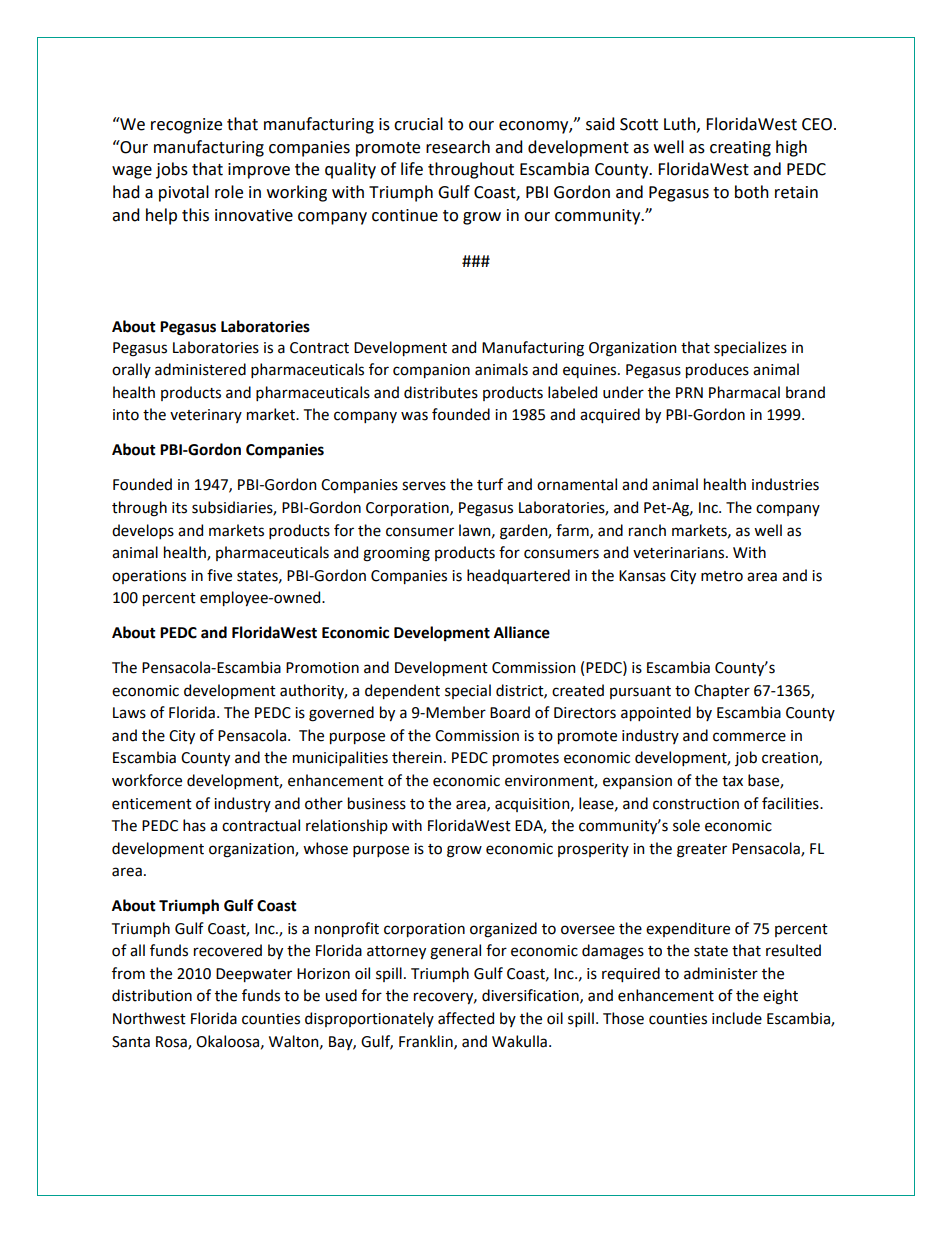  I want to click on companion, so click(431, 371).
